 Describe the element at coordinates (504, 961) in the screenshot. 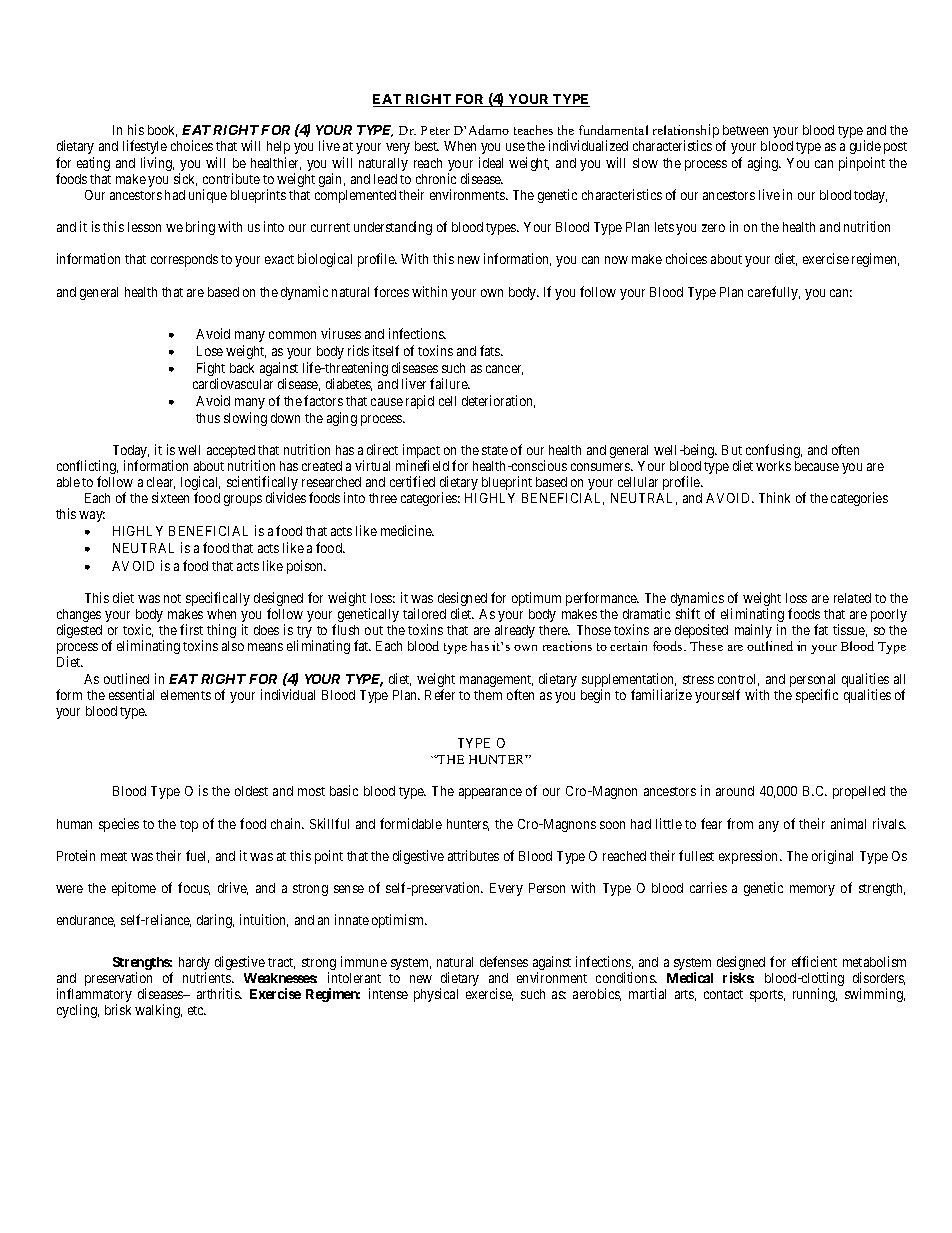

I see `defenses` at that location.
